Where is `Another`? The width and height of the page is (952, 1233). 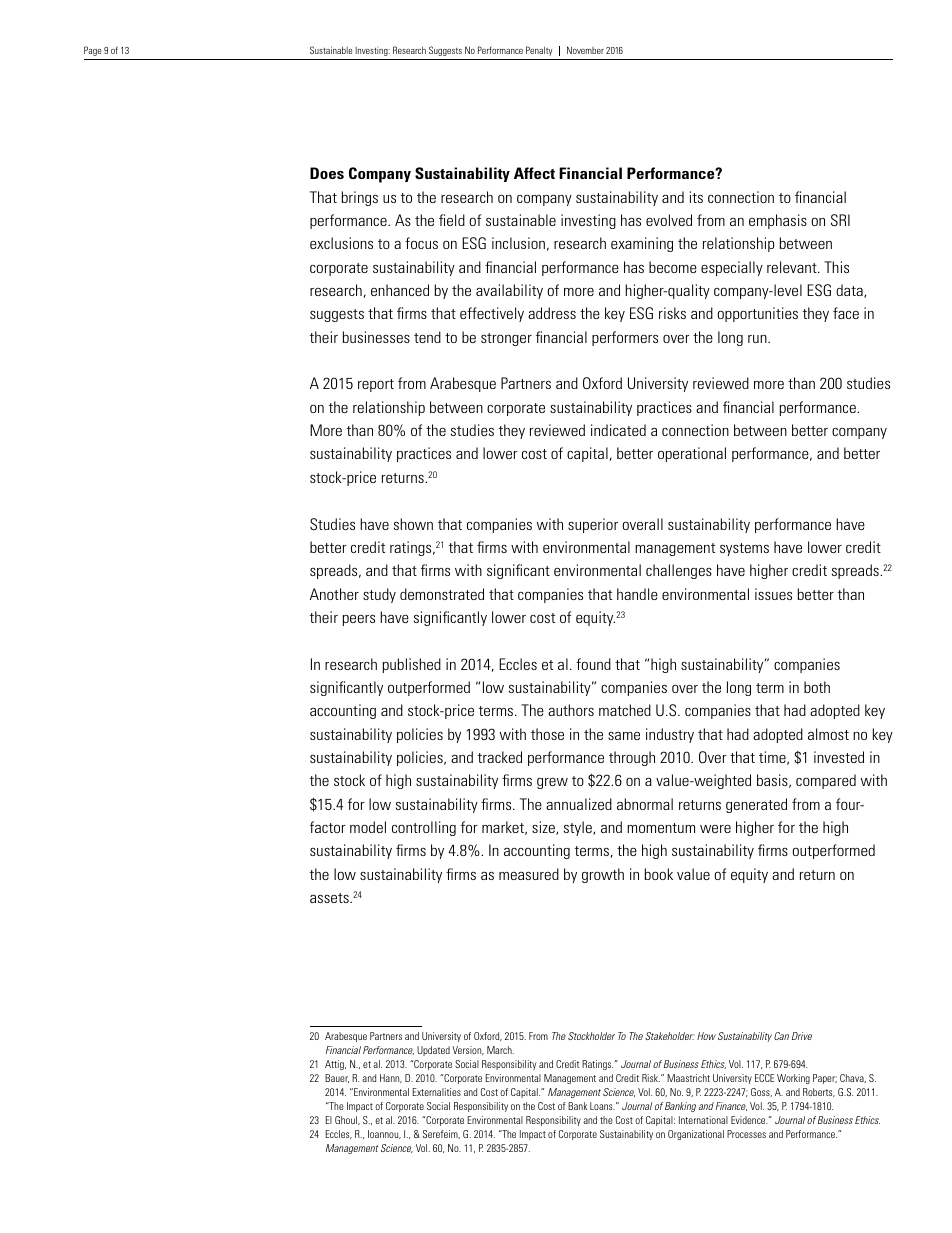
Another is located at coordinates (334, 594).
